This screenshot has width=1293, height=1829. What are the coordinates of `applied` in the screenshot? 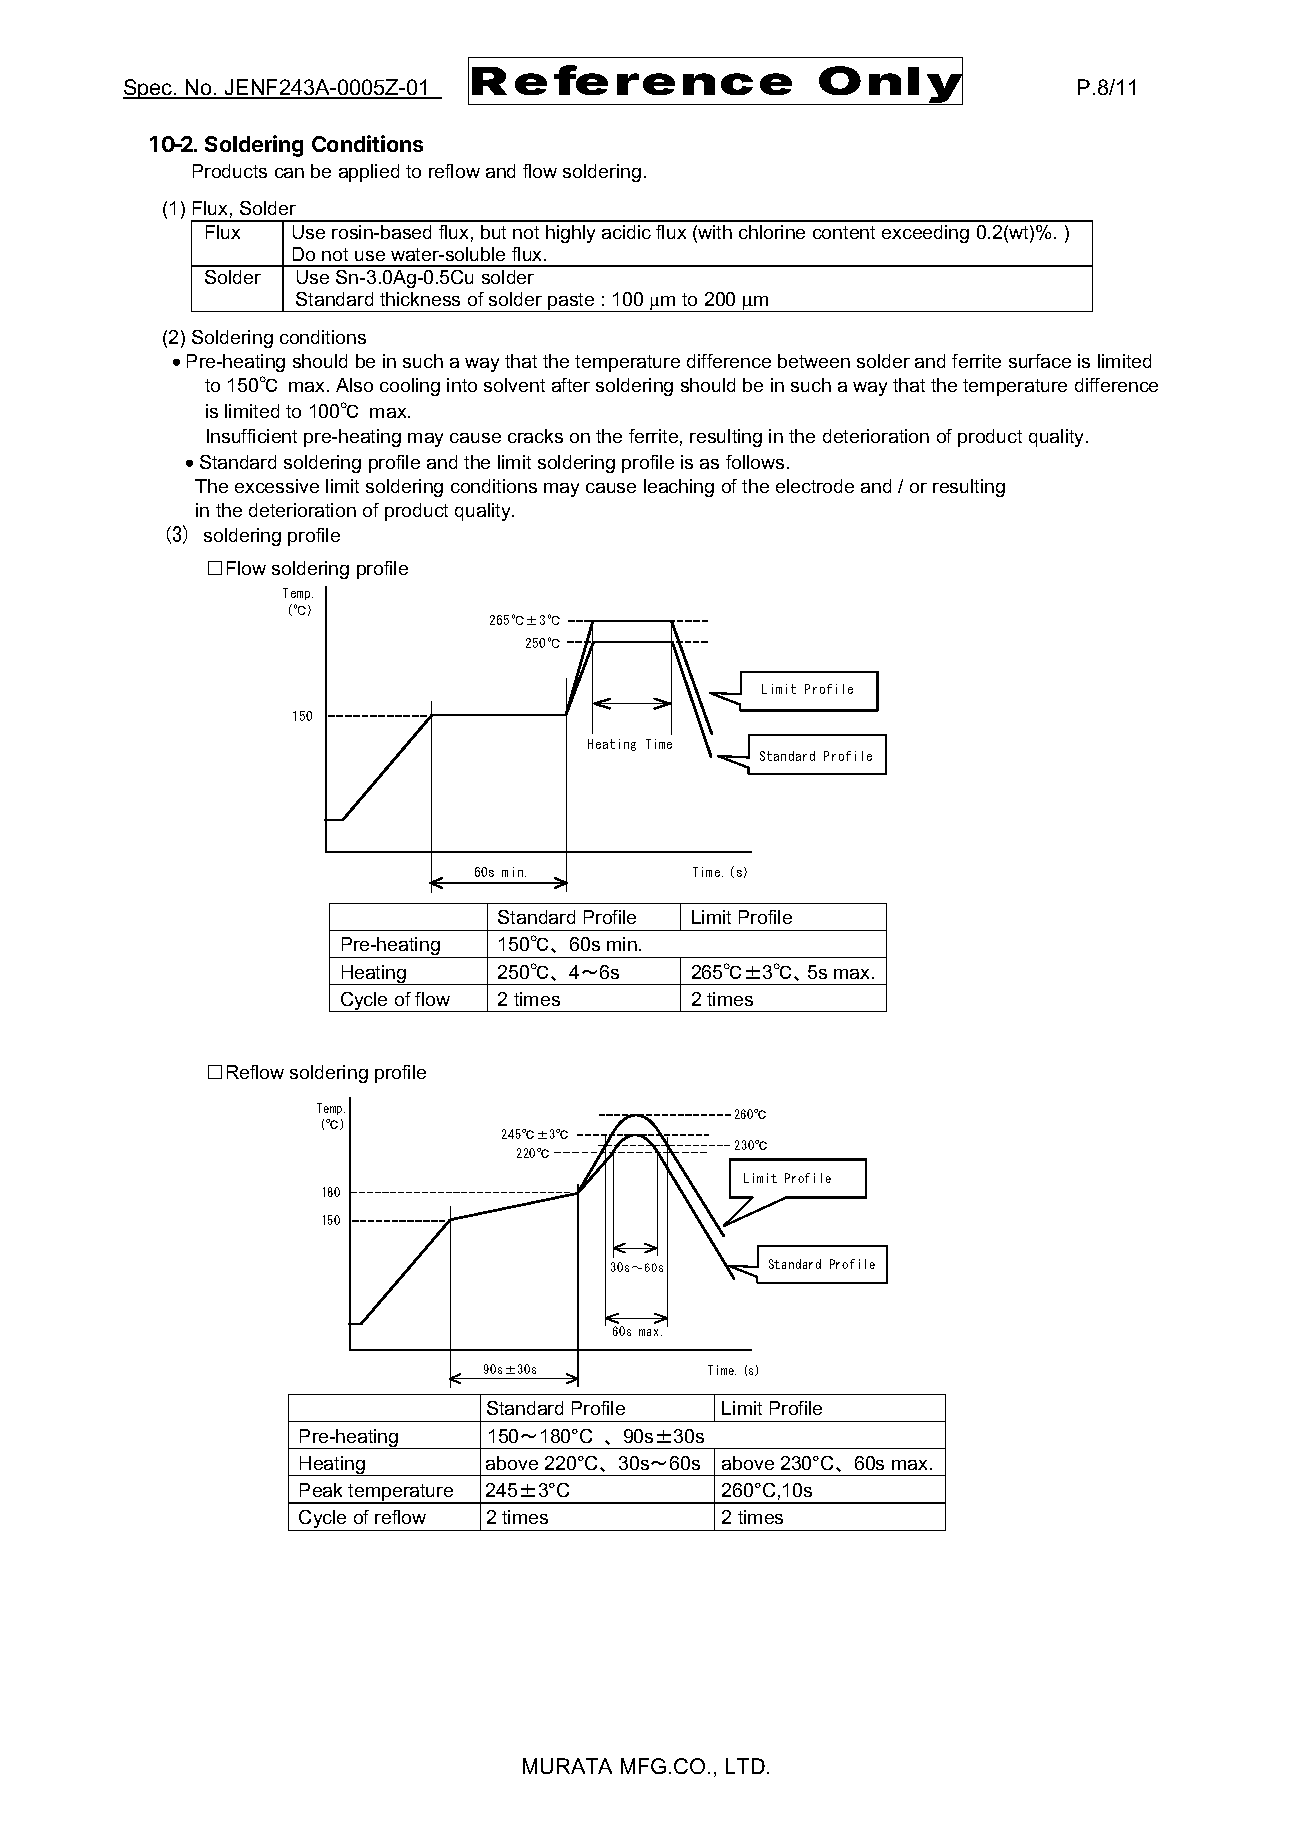 It's located at (369, 173).
